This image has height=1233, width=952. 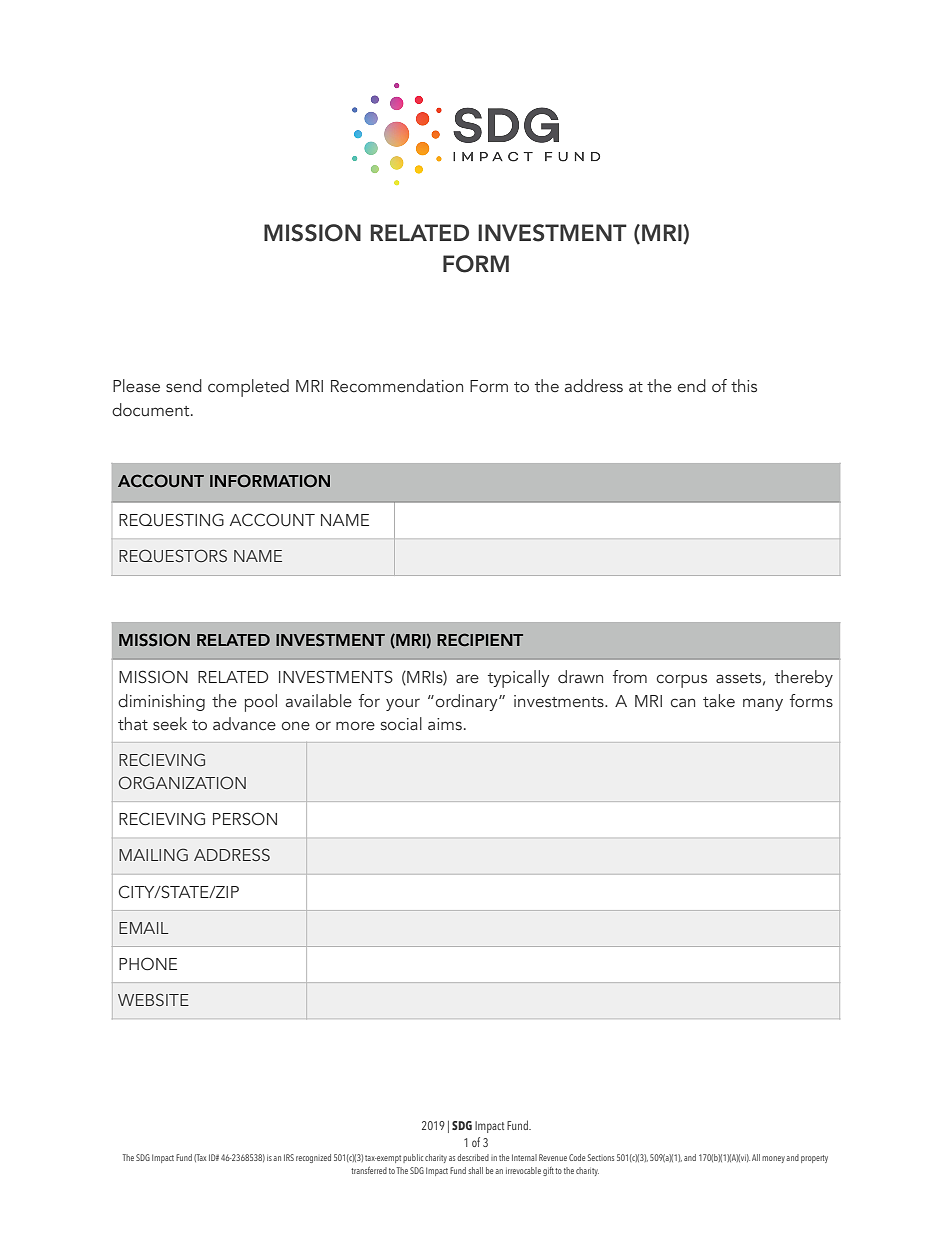 I want to click on money, so click(x=773, y=1159).
